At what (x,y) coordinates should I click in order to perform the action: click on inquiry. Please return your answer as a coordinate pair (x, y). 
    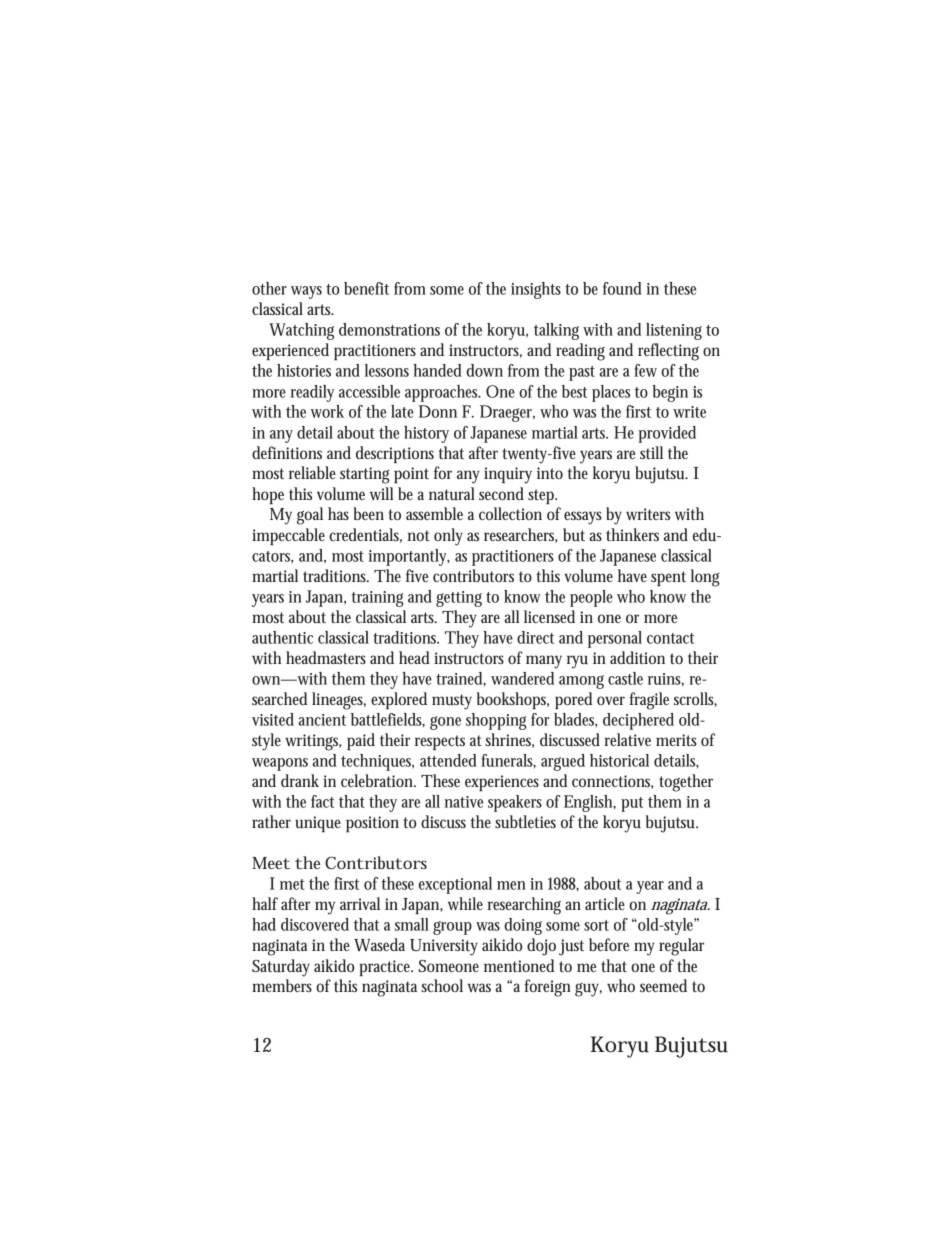
    Looking at the image, I should click on (508, 475).
